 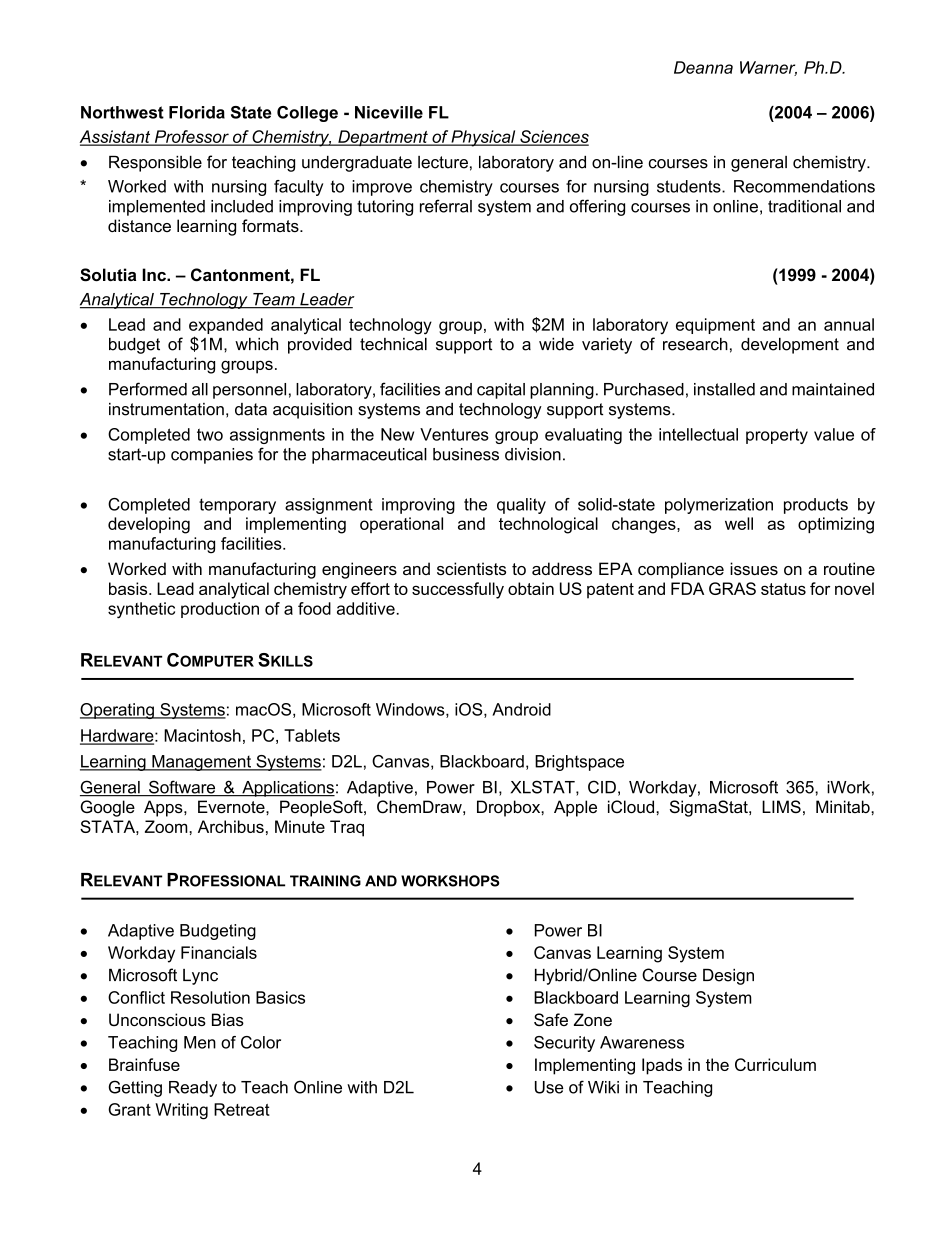 I want to click on property, so click(x=777, y=436).
